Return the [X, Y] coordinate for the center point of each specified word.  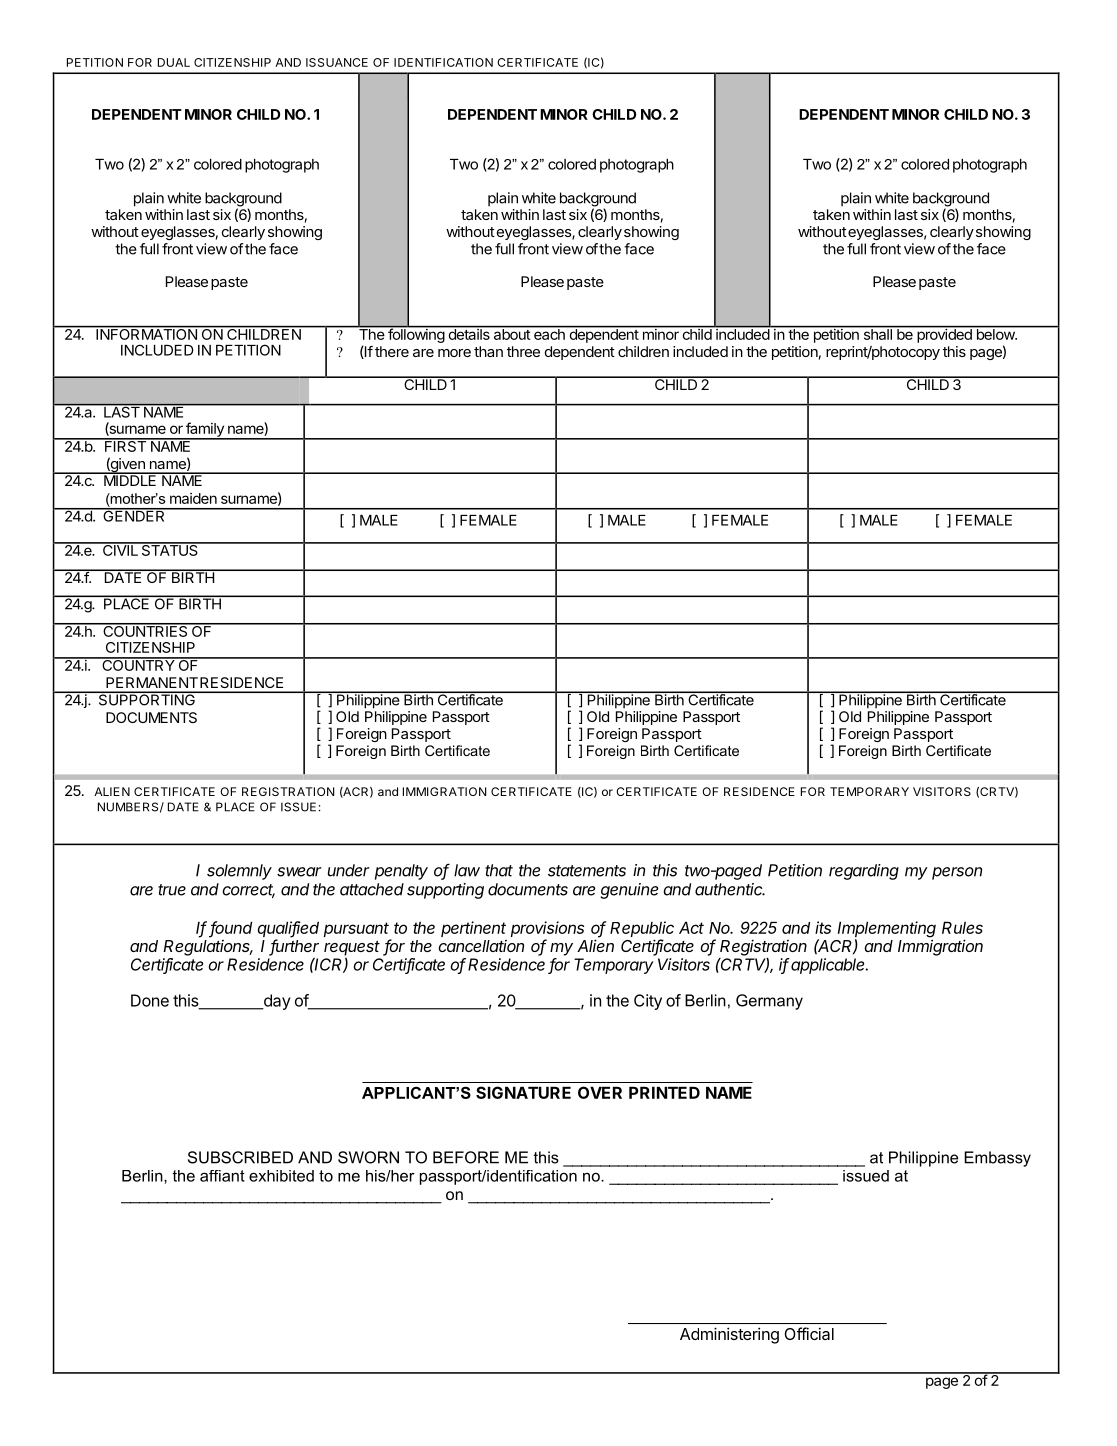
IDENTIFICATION [443, 62]
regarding [864, 872]
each [549, 333]
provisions [547, 930]
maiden [193, 498]
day [276, 1002]
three [523, 351]
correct [248, 891]
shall [877, 333]
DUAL [174, 62]
